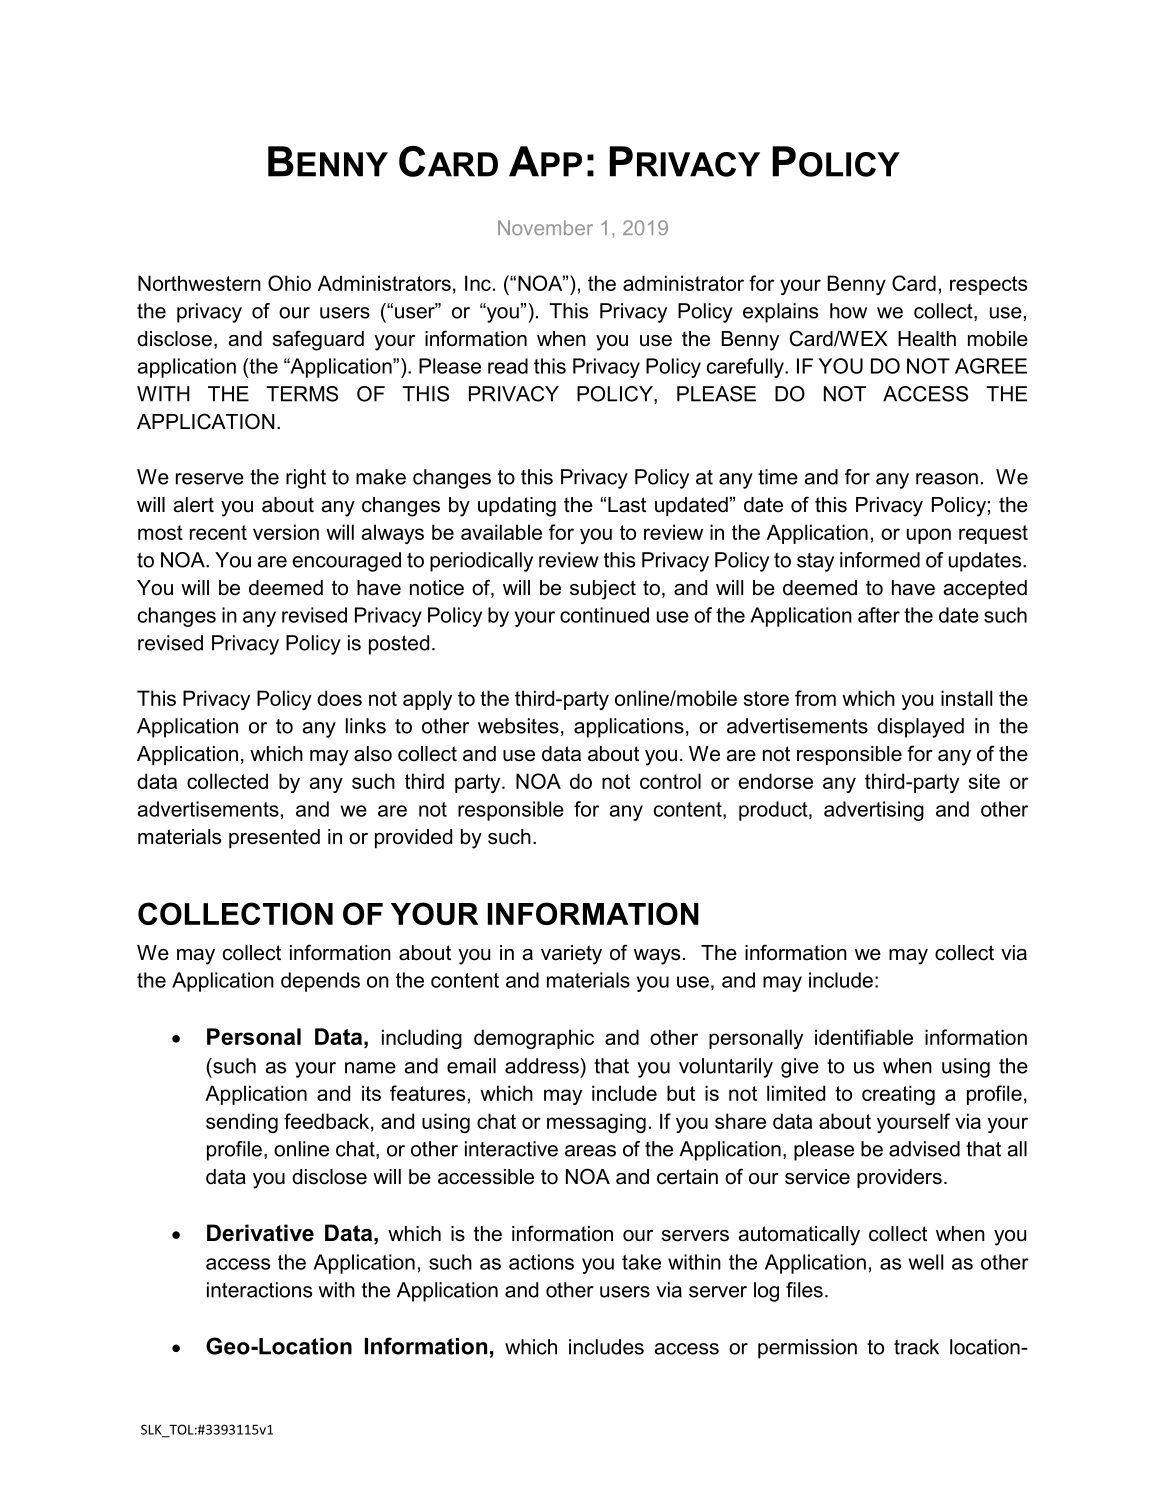  Describe the element at coordinates (670, 781) in the screenshot. I see `control` at that location.
